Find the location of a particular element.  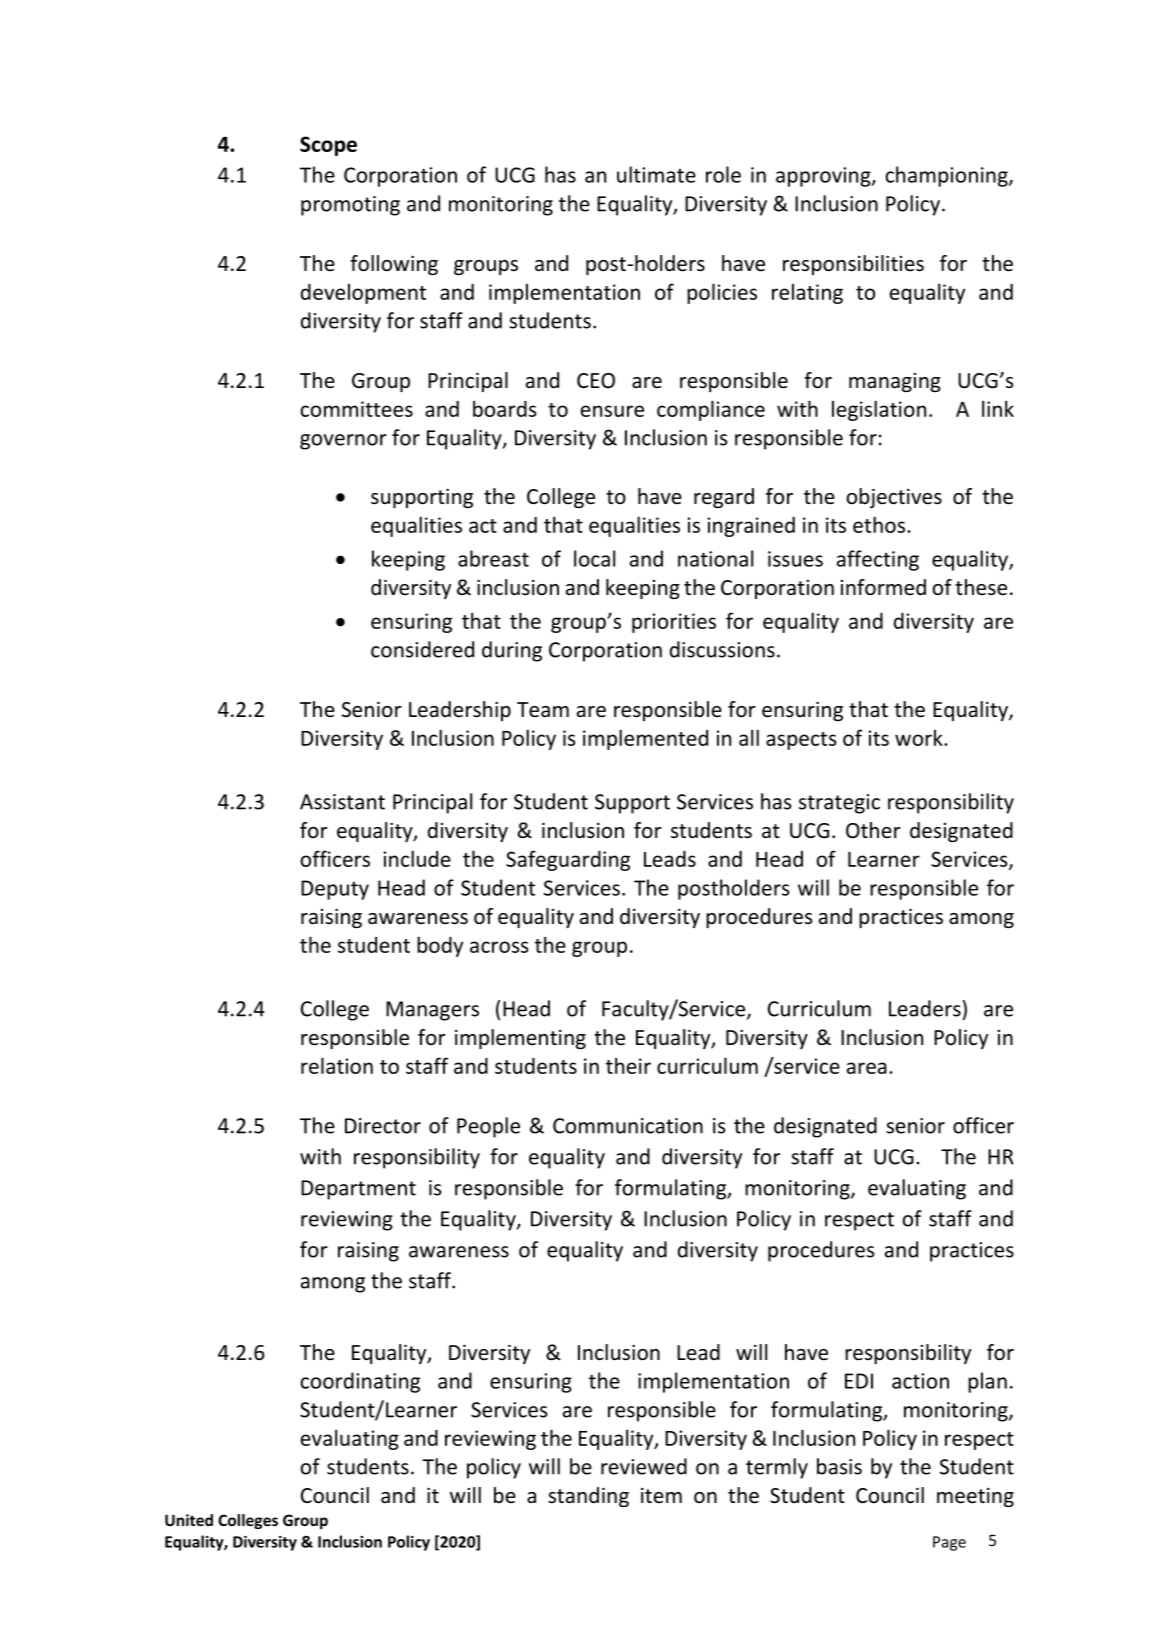

championing is located at coordinates (947, 176).
